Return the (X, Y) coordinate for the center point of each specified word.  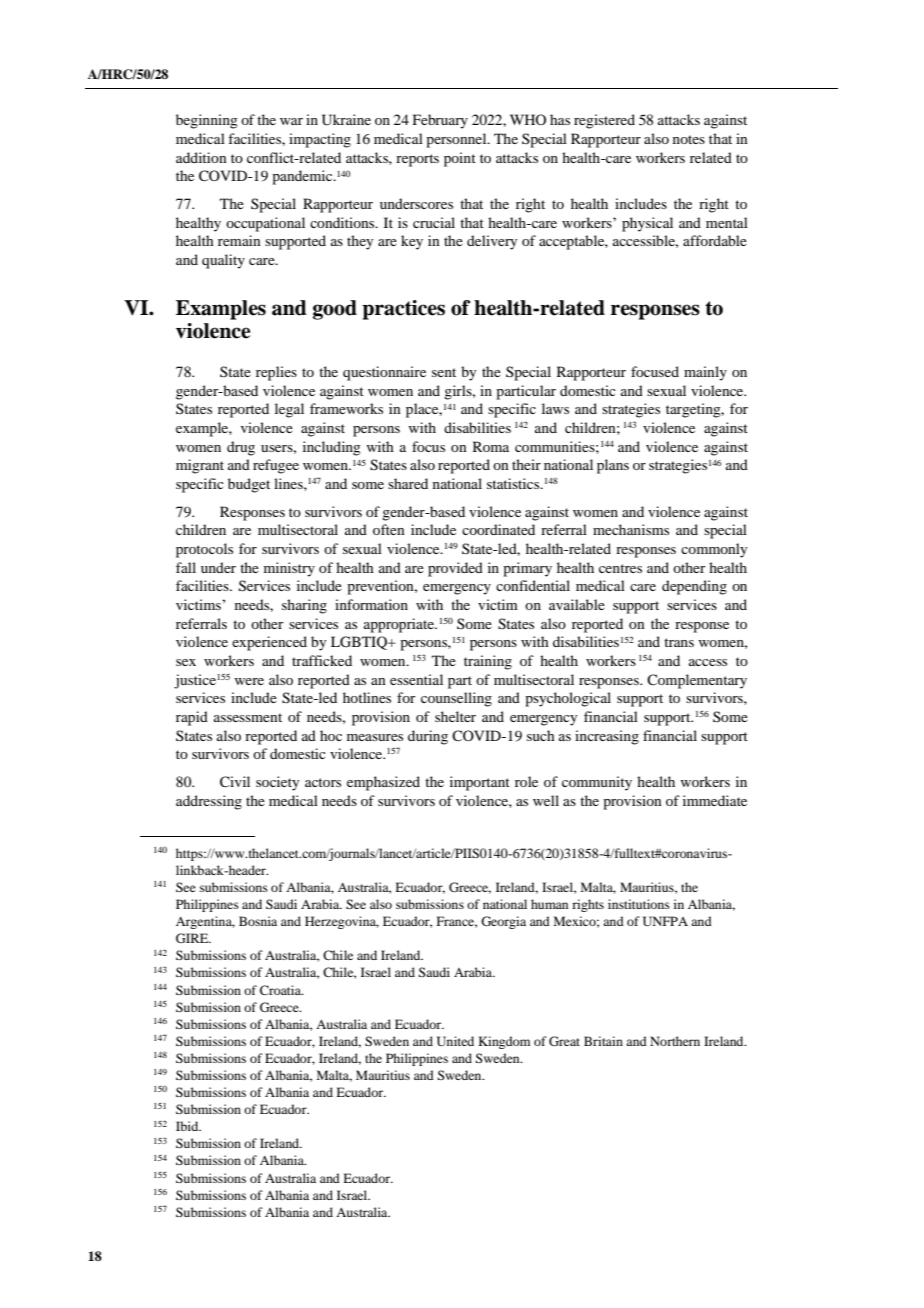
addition (201, 157)
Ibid (188, 1126)
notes (689, 139)
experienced (269, 643)
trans (679, 642)
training (488, 662)
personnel (457, 140)
